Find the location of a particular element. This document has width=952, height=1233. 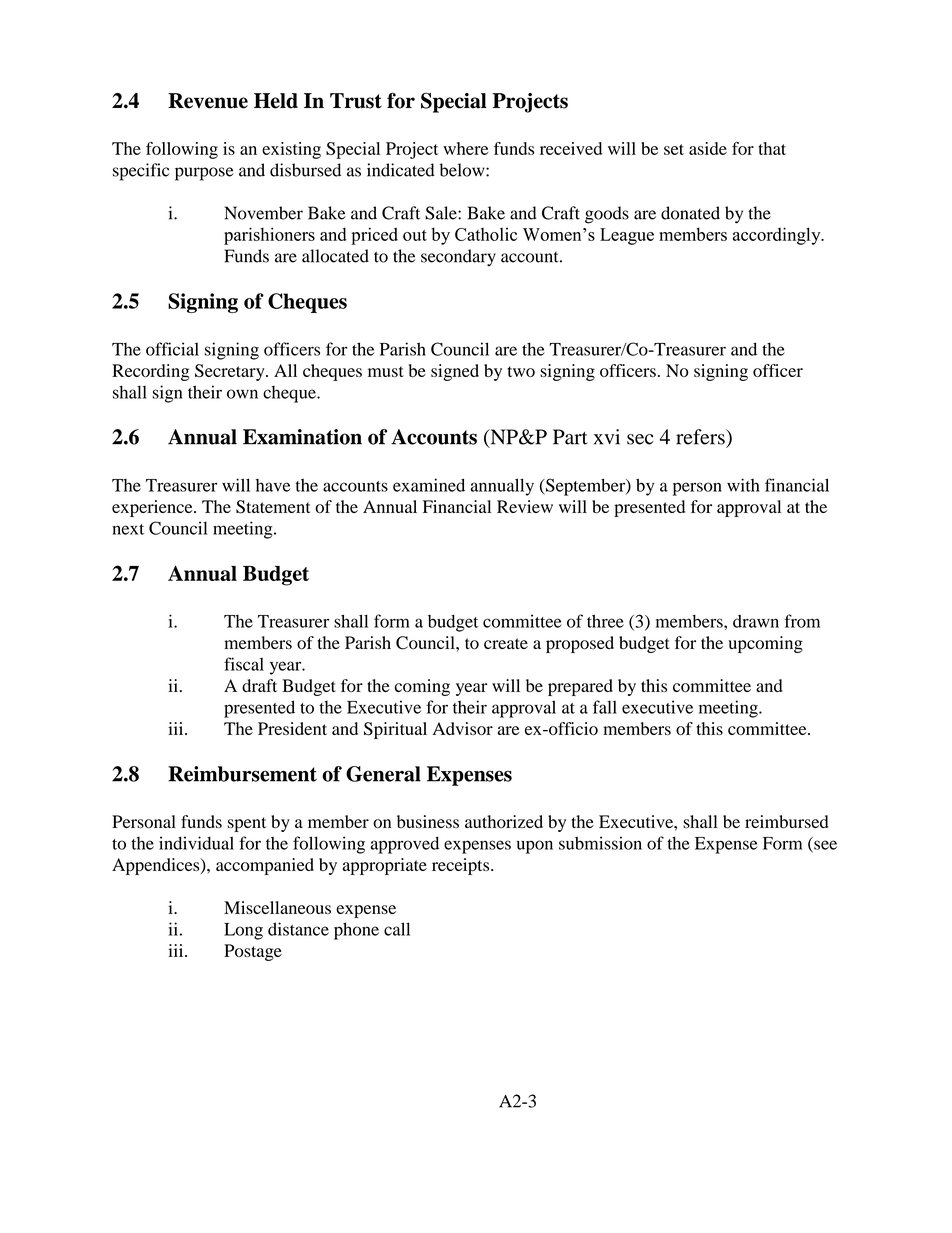

Long is located at coordinates (243, 931).
